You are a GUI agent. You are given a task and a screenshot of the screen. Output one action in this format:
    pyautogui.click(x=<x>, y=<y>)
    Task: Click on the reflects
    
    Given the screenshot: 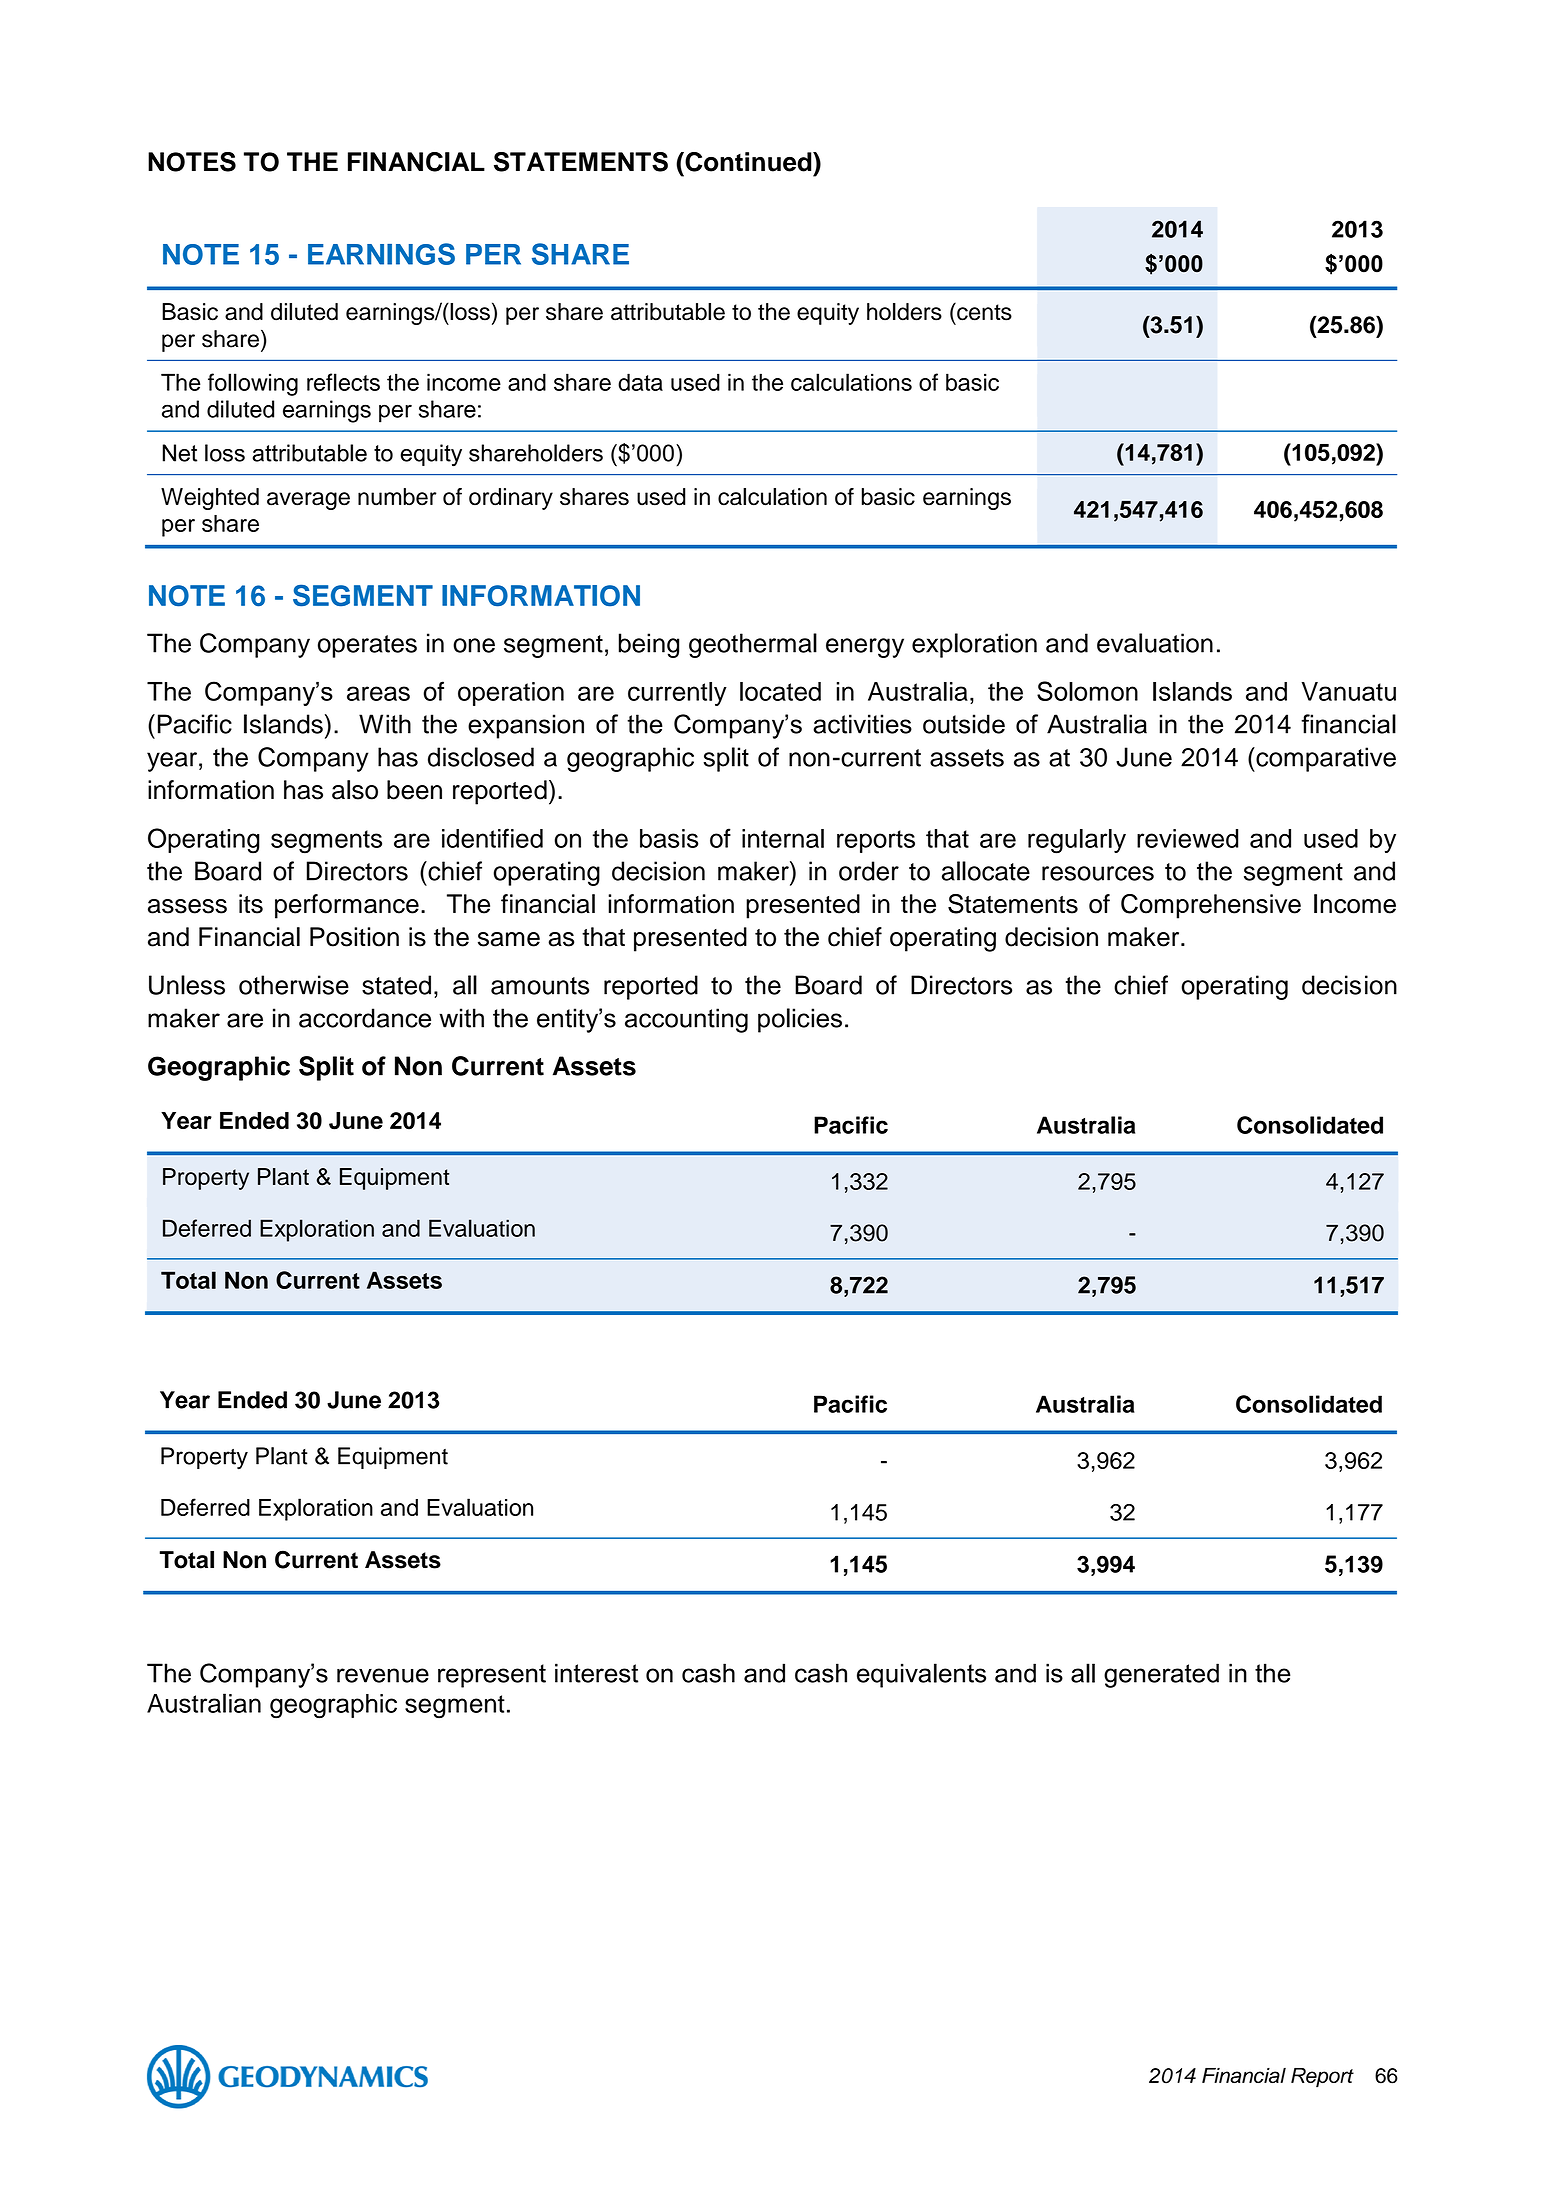 What is the action you would take?
    pyautogui.click(x=343, y=382)
